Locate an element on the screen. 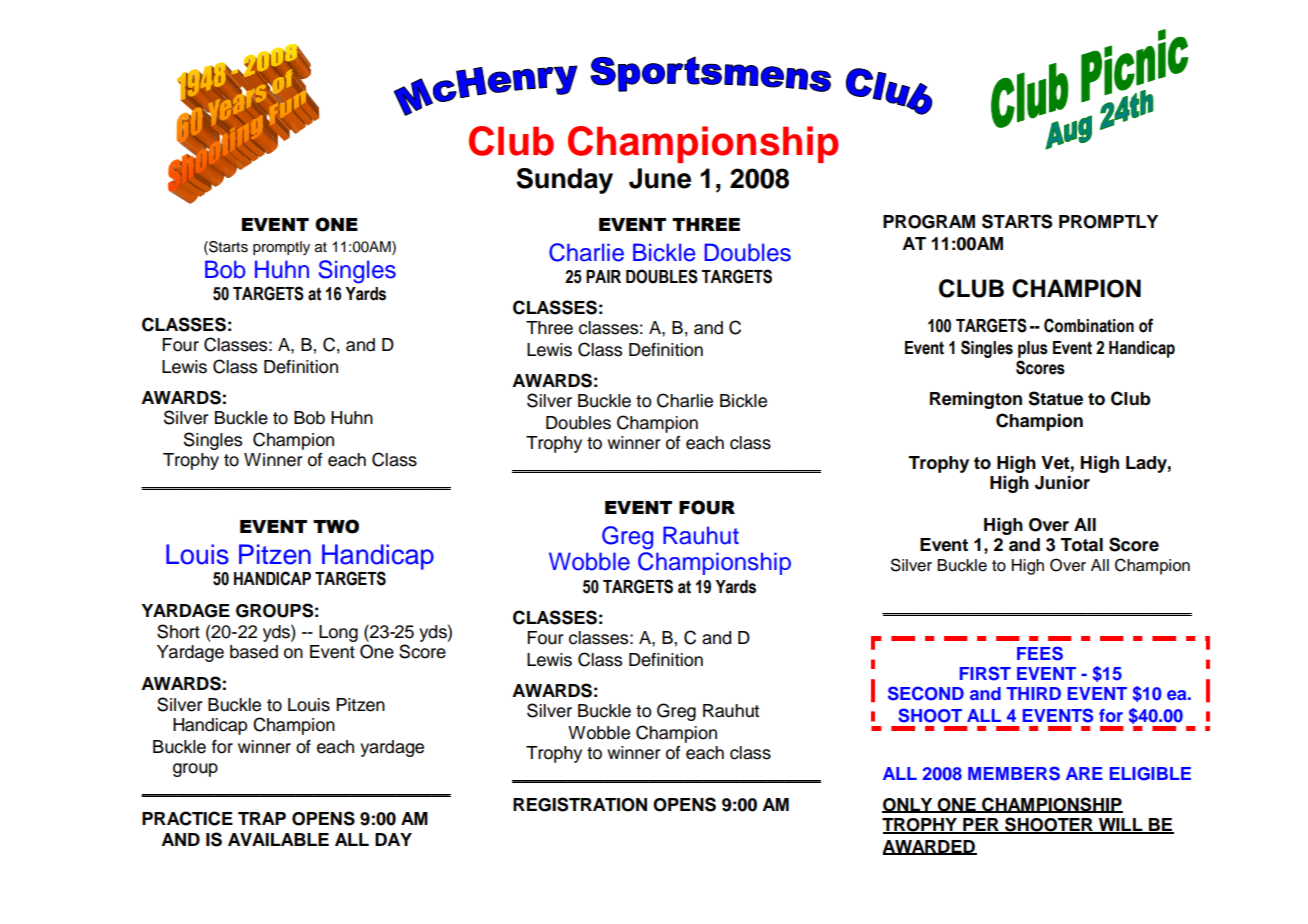 The width and height of the screenshot is (1308, 924). TWO is located at coordinates (336, 526).
